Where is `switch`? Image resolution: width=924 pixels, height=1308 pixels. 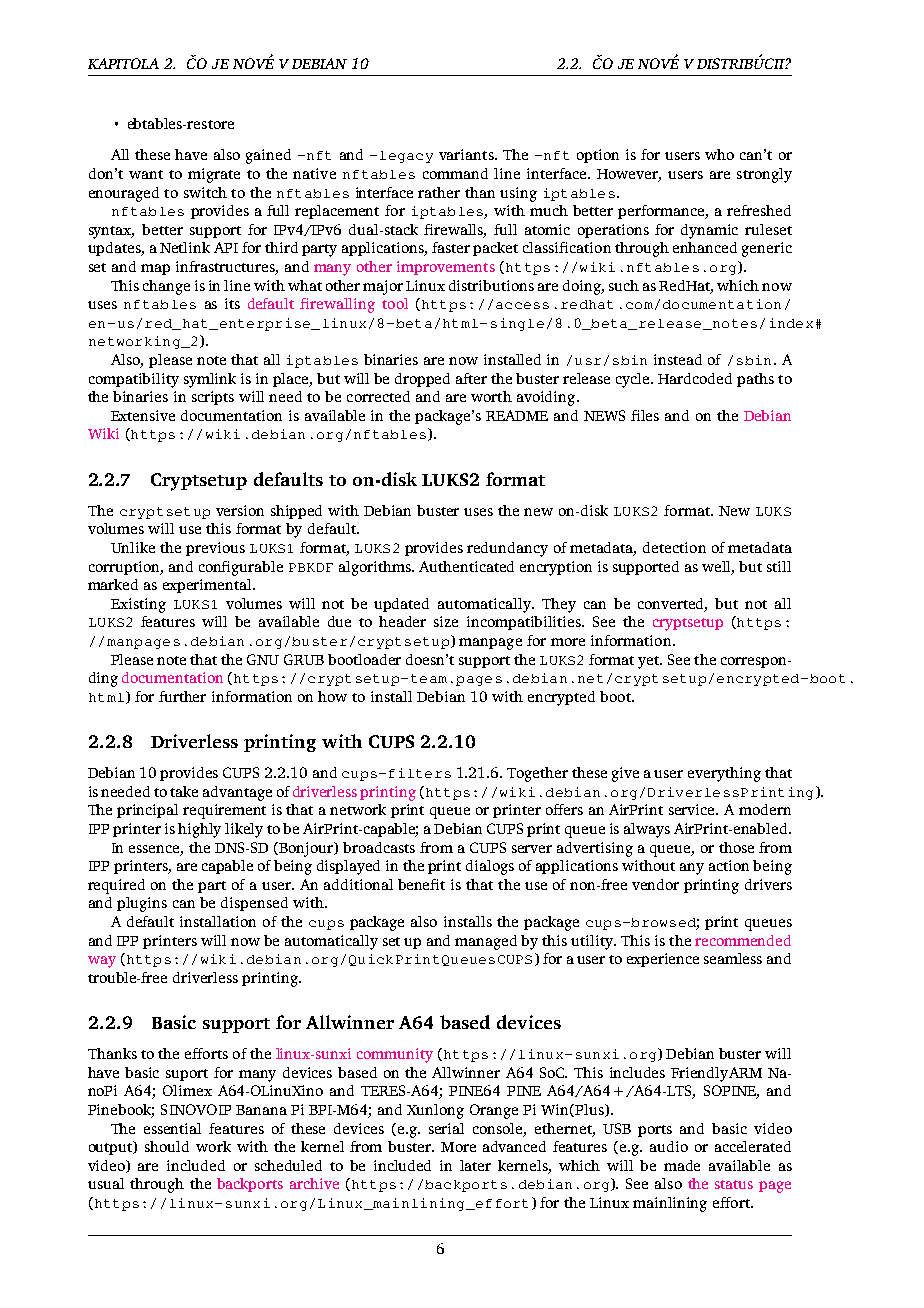
switch is located at coordinates (205, 192).
